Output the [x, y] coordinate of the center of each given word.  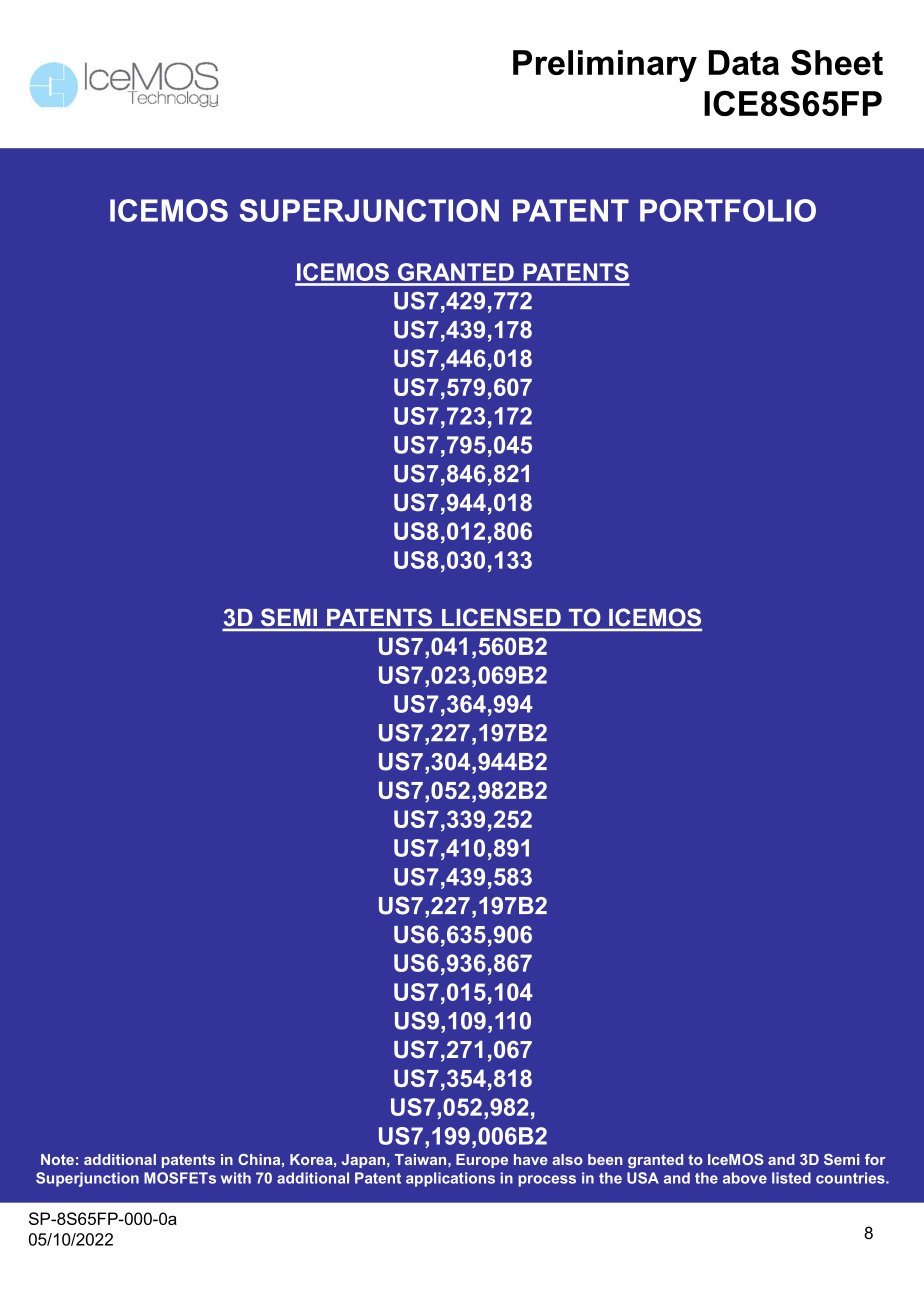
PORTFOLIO [728, 210]
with [236, 1178]
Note [57, 1159]
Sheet [837, 62]
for [875, 1159]
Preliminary [605, 66]
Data [744, 62]
